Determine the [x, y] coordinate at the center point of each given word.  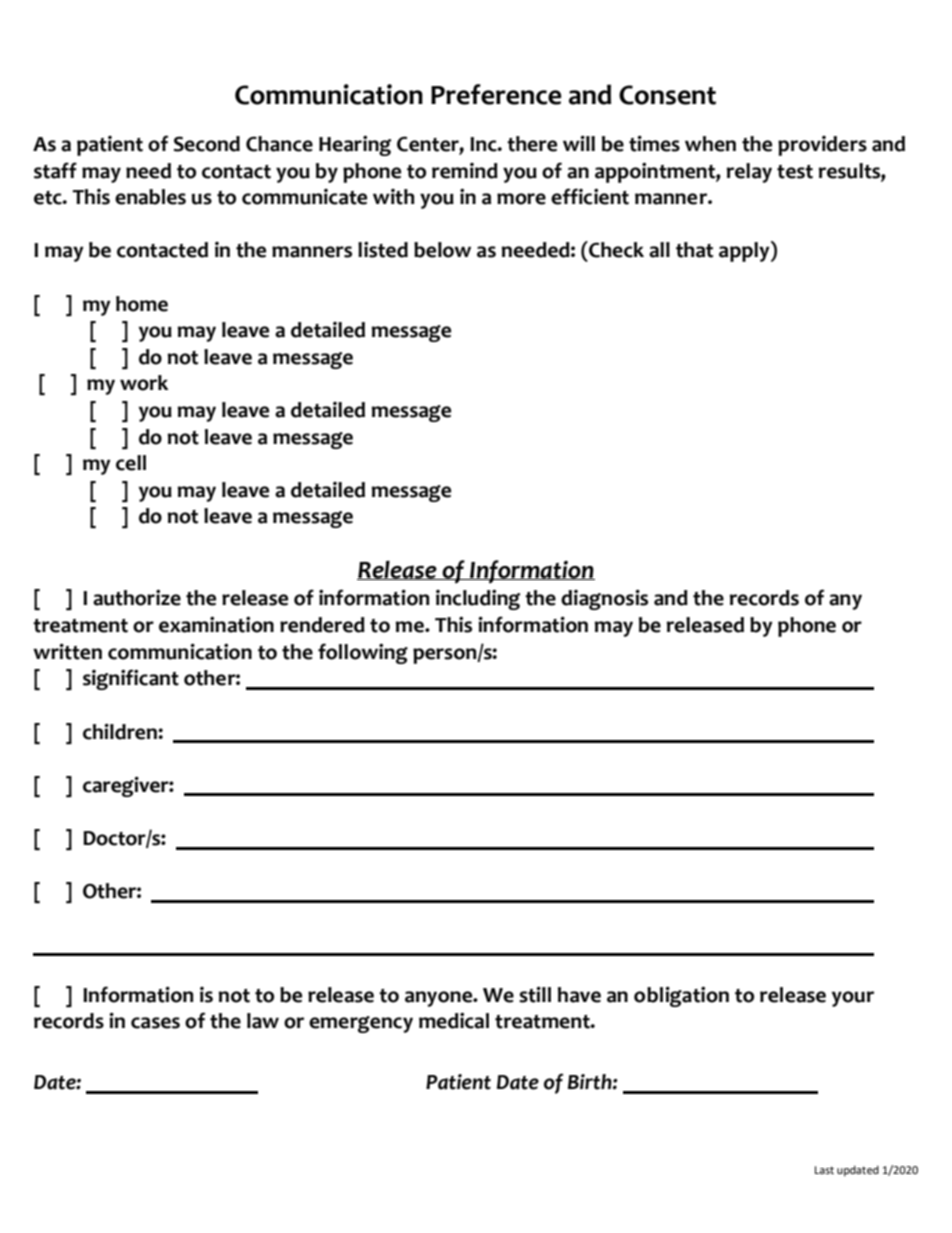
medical [454, 1020]
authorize [137, 597]
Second [206, 144]
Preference [496, 94]
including [478, 599]
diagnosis [604, 599]
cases [155, 1023]
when [710, 144]
